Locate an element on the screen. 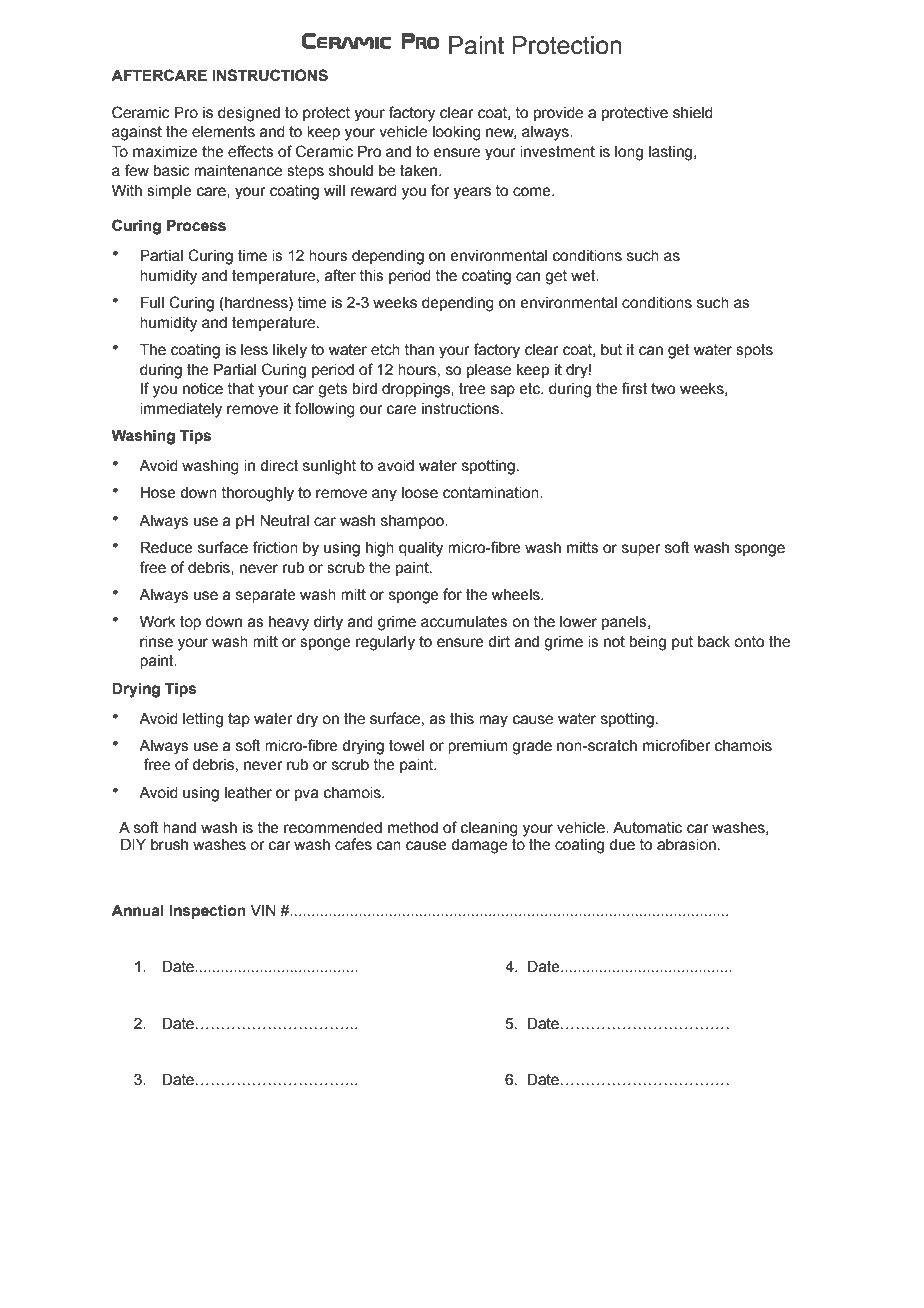 This screenshot has height=1308, width=924. damage is located at coordinates (479, 846).
